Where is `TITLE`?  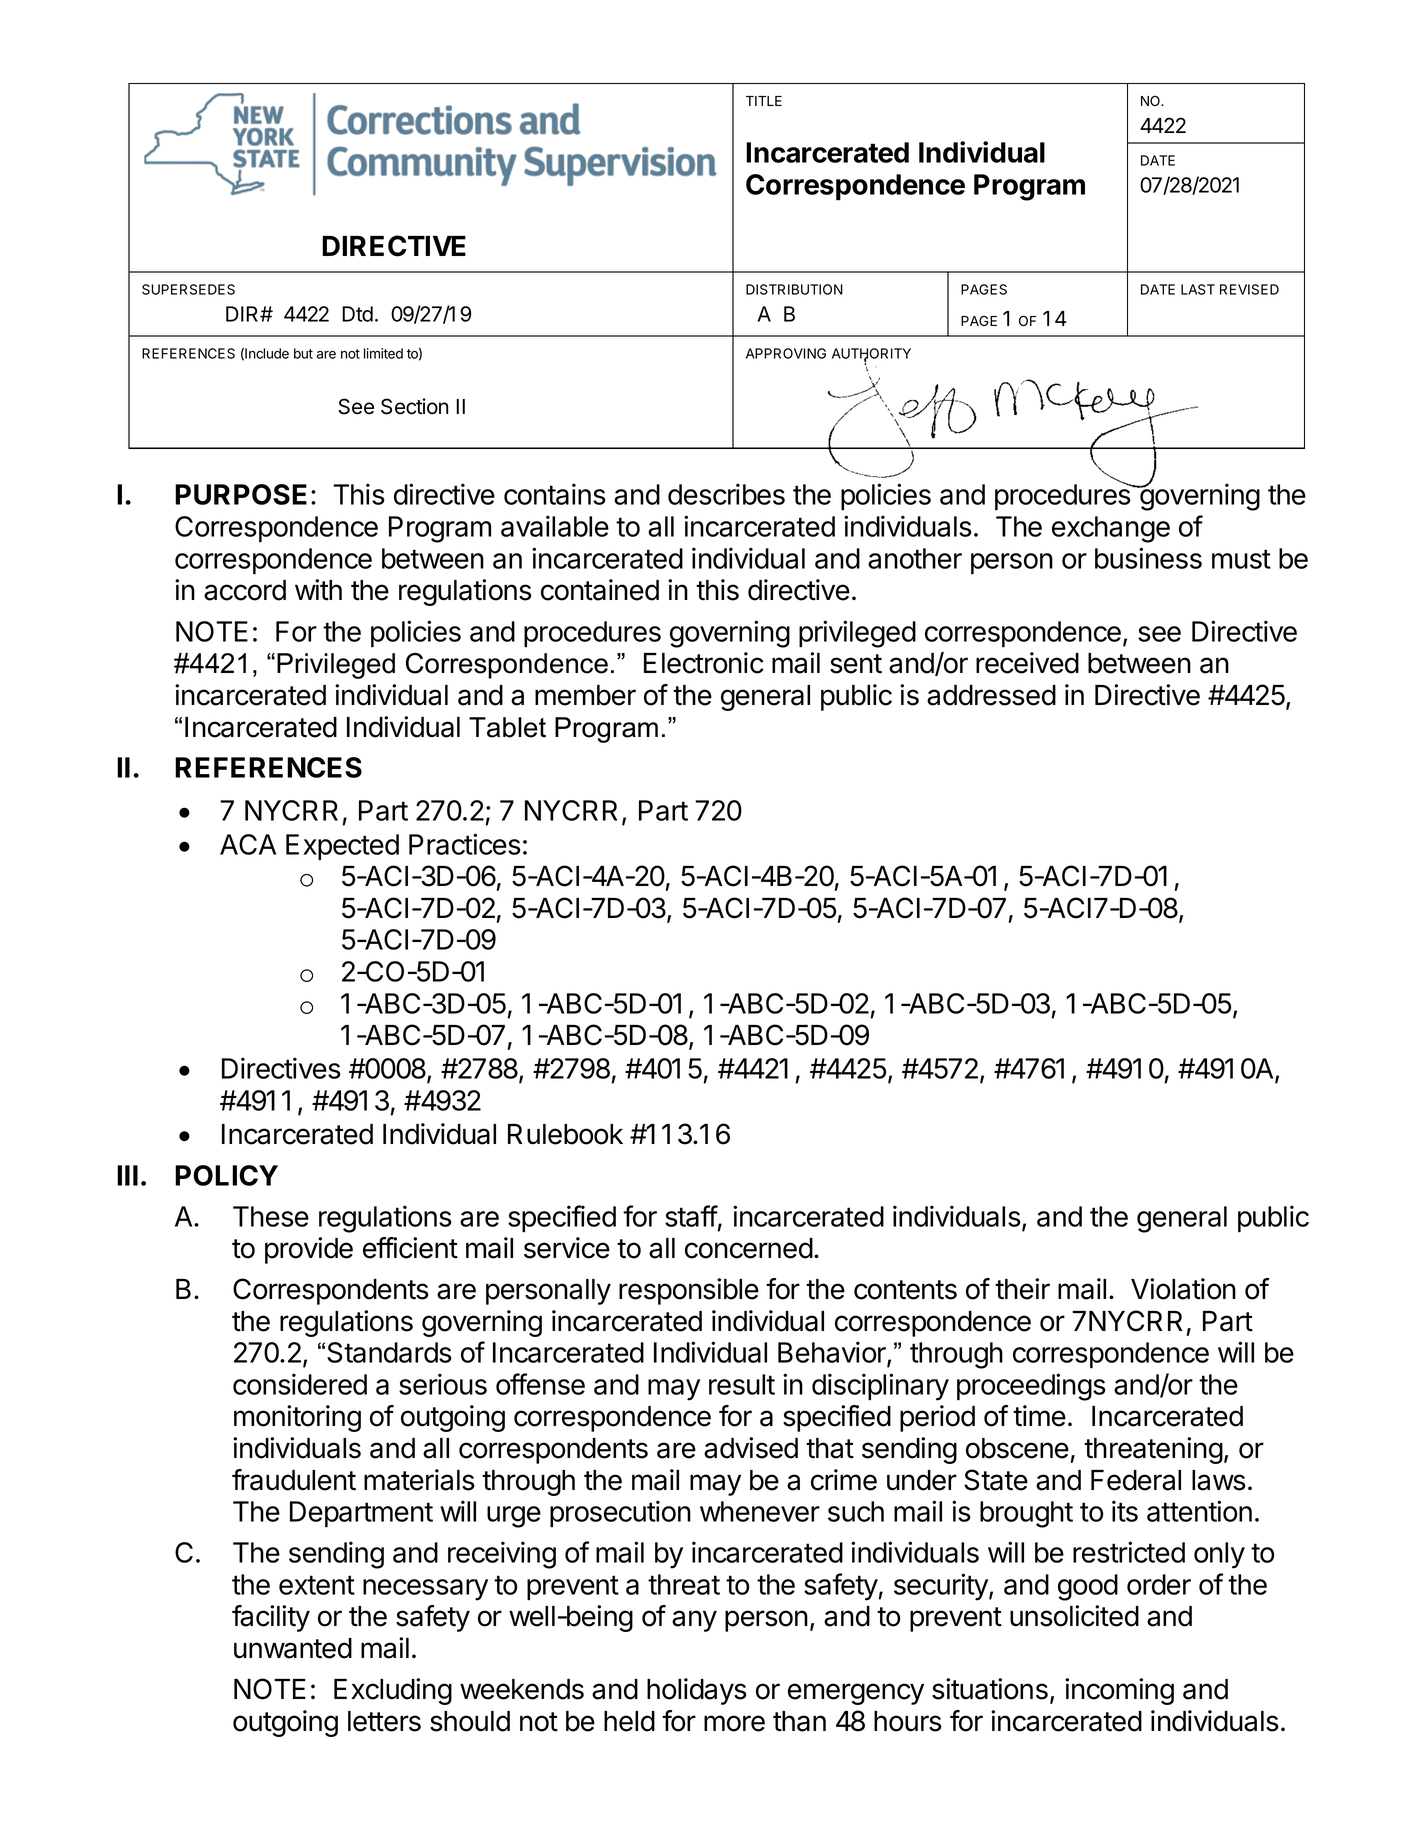
TITLE is located at coordinates (764, 101).
